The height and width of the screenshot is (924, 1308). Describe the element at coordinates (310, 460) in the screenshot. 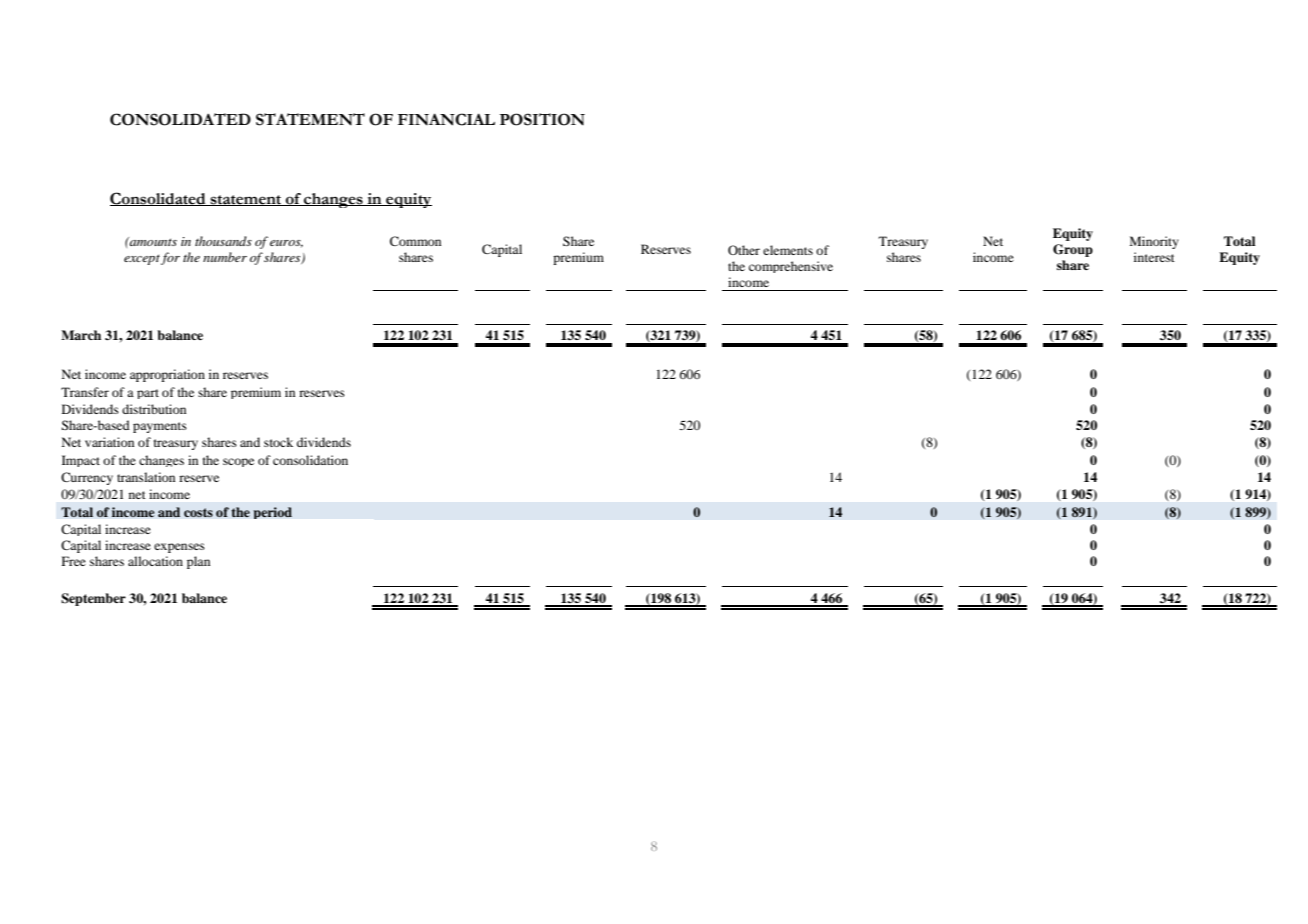

I see `consolidation` at that location.
